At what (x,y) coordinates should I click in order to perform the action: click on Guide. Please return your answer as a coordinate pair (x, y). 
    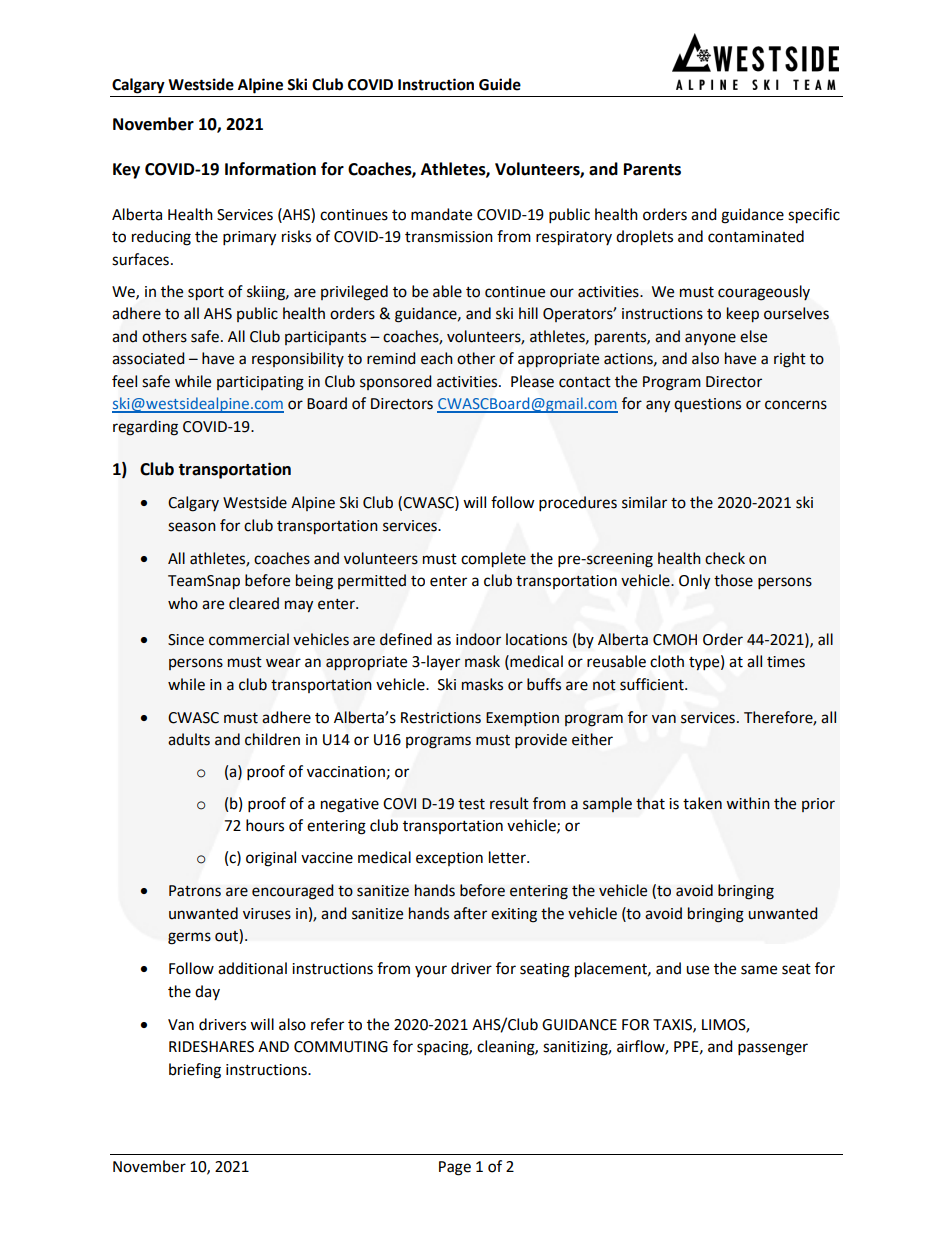
    Looking at the image, I should click on (500, 84).
